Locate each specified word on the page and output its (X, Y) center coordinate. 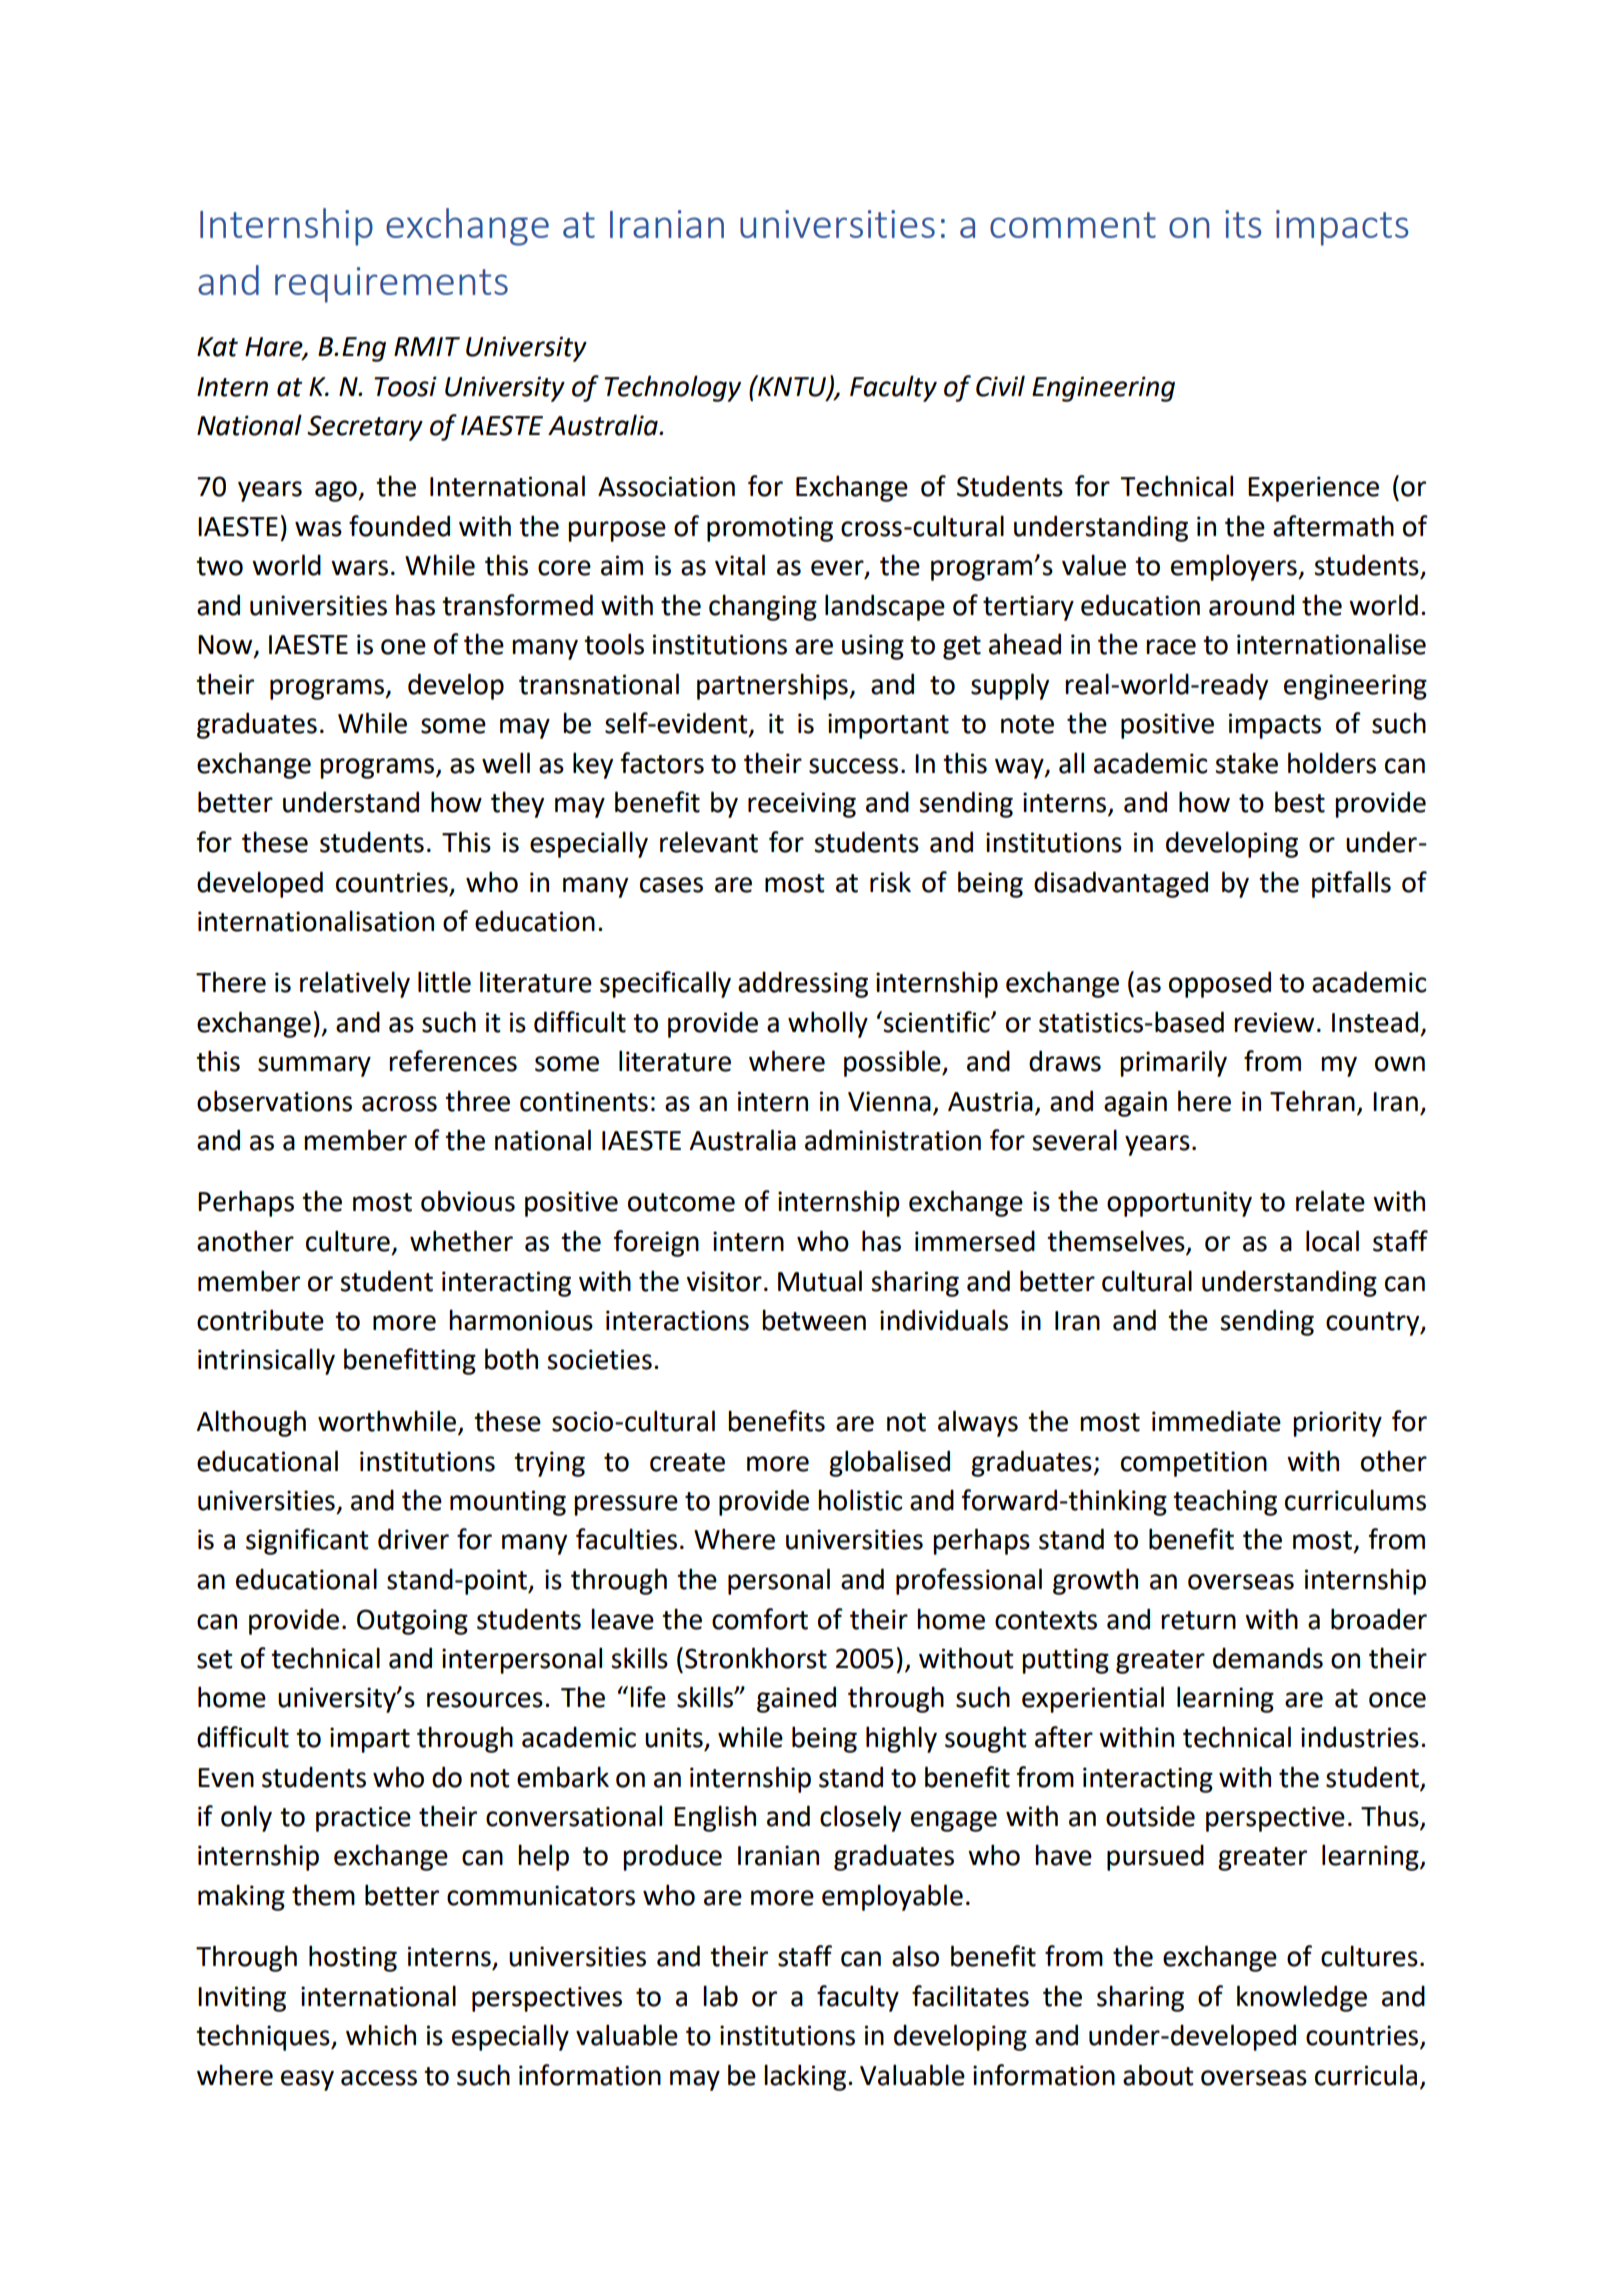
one (403, 647)
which (381, 2035)
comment (1073, 225)
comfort (760, 1619)
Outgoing (412, 1622)
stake (1246, 763)
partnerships (773, 686)
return (1198, 1620)
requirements (391, 285)
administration (893, 1140)
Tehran (1312, 1101)
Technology (672, 388)
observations (274, 1101)
